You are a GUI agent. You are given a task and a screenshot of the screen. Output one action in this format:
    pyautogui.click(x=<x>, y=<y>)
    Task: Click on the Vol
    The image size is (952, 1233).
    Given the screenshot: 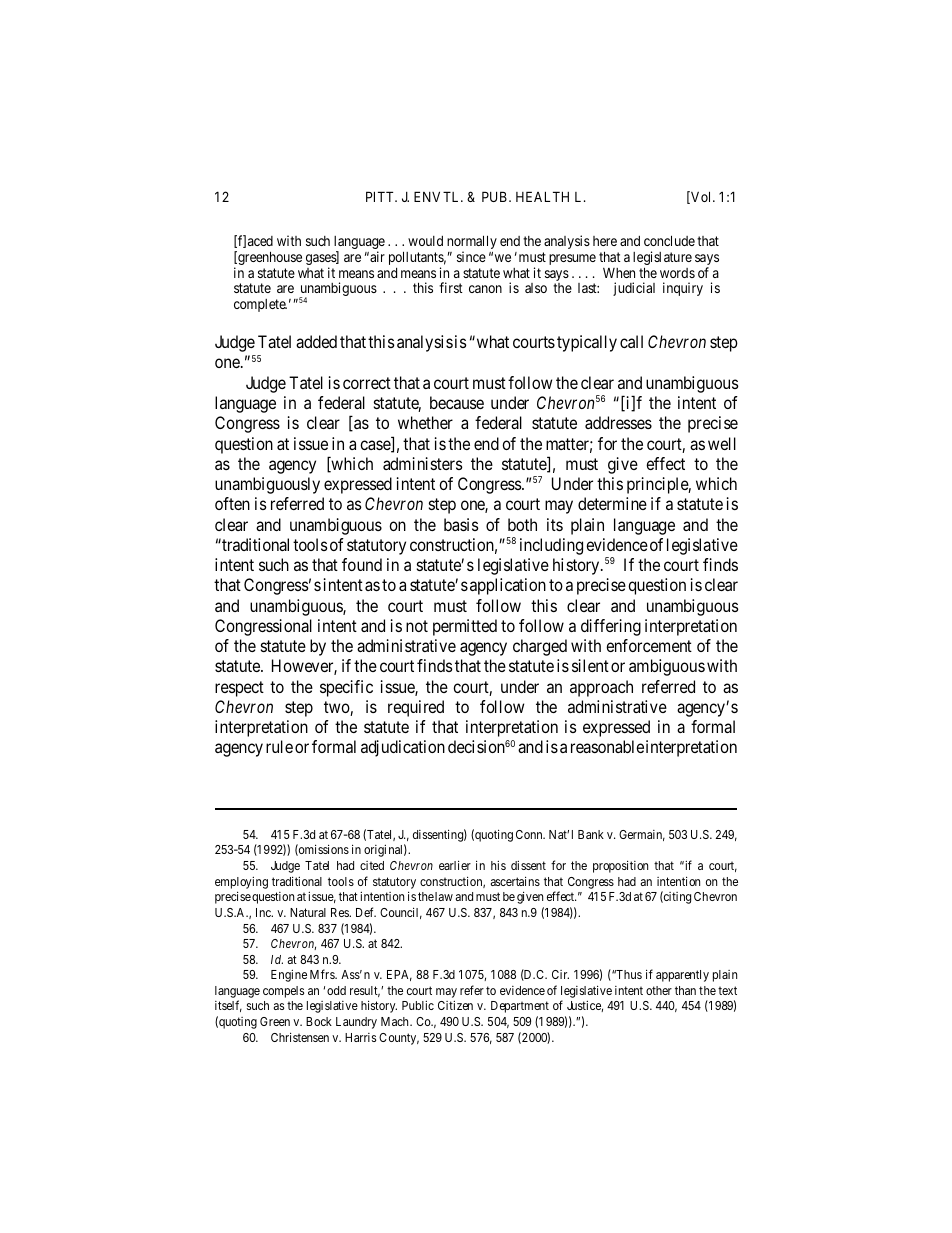 What is the action you would take?
    pyautogui.click(x=701, y=197)
